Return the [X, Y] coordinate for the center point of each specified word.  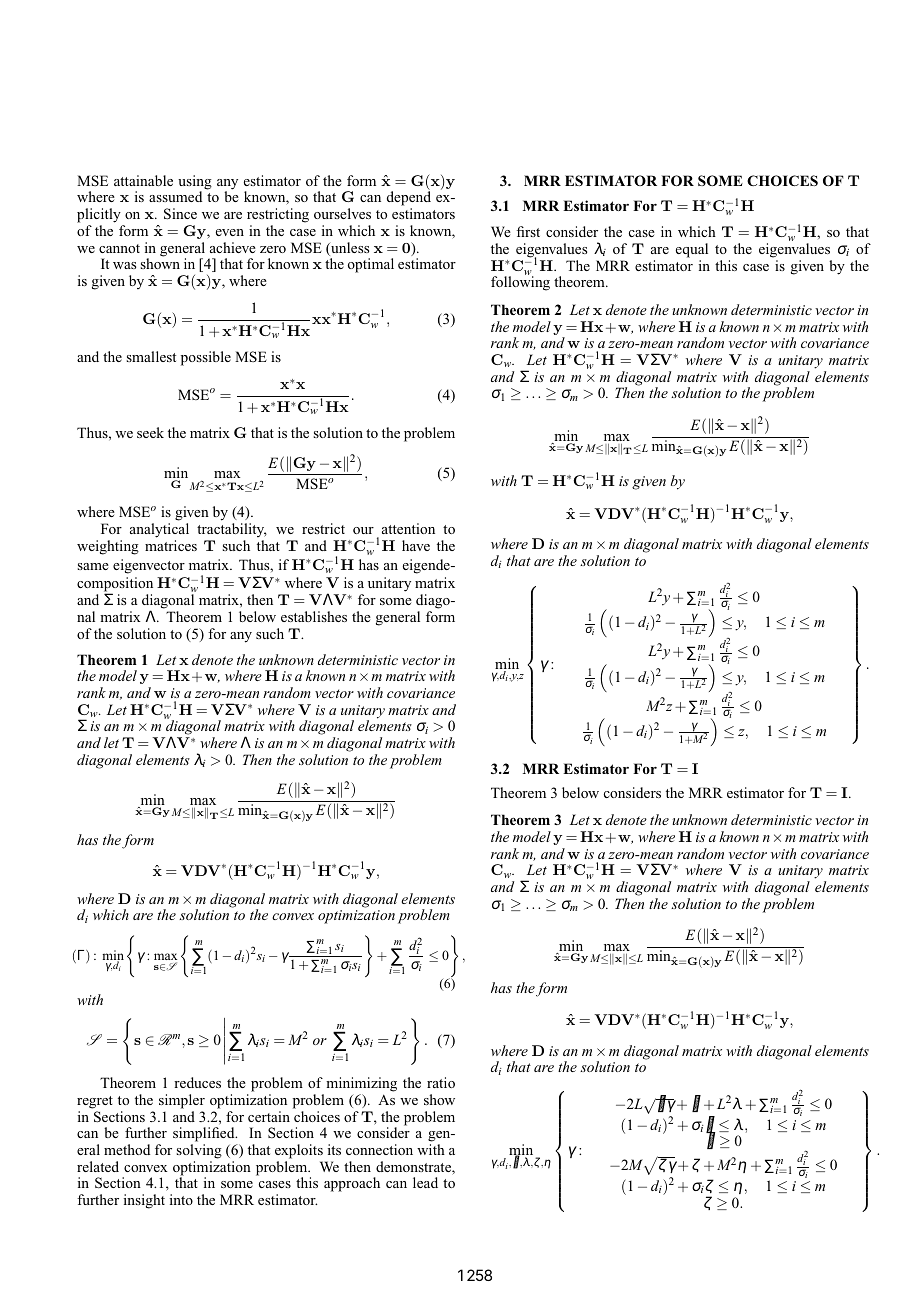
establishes [314, 616]
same [93, 566]
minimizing [361, 1084]
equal [692, 250]
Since [180, 213]
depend [409, 200]
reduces [197, 1082]
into [181, 1199]
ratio [441, 1082]
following [520, 283]
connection [379, 1149]
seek [150, 432]
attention [408, 528]
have [416, 545]
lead [425, 1182]
